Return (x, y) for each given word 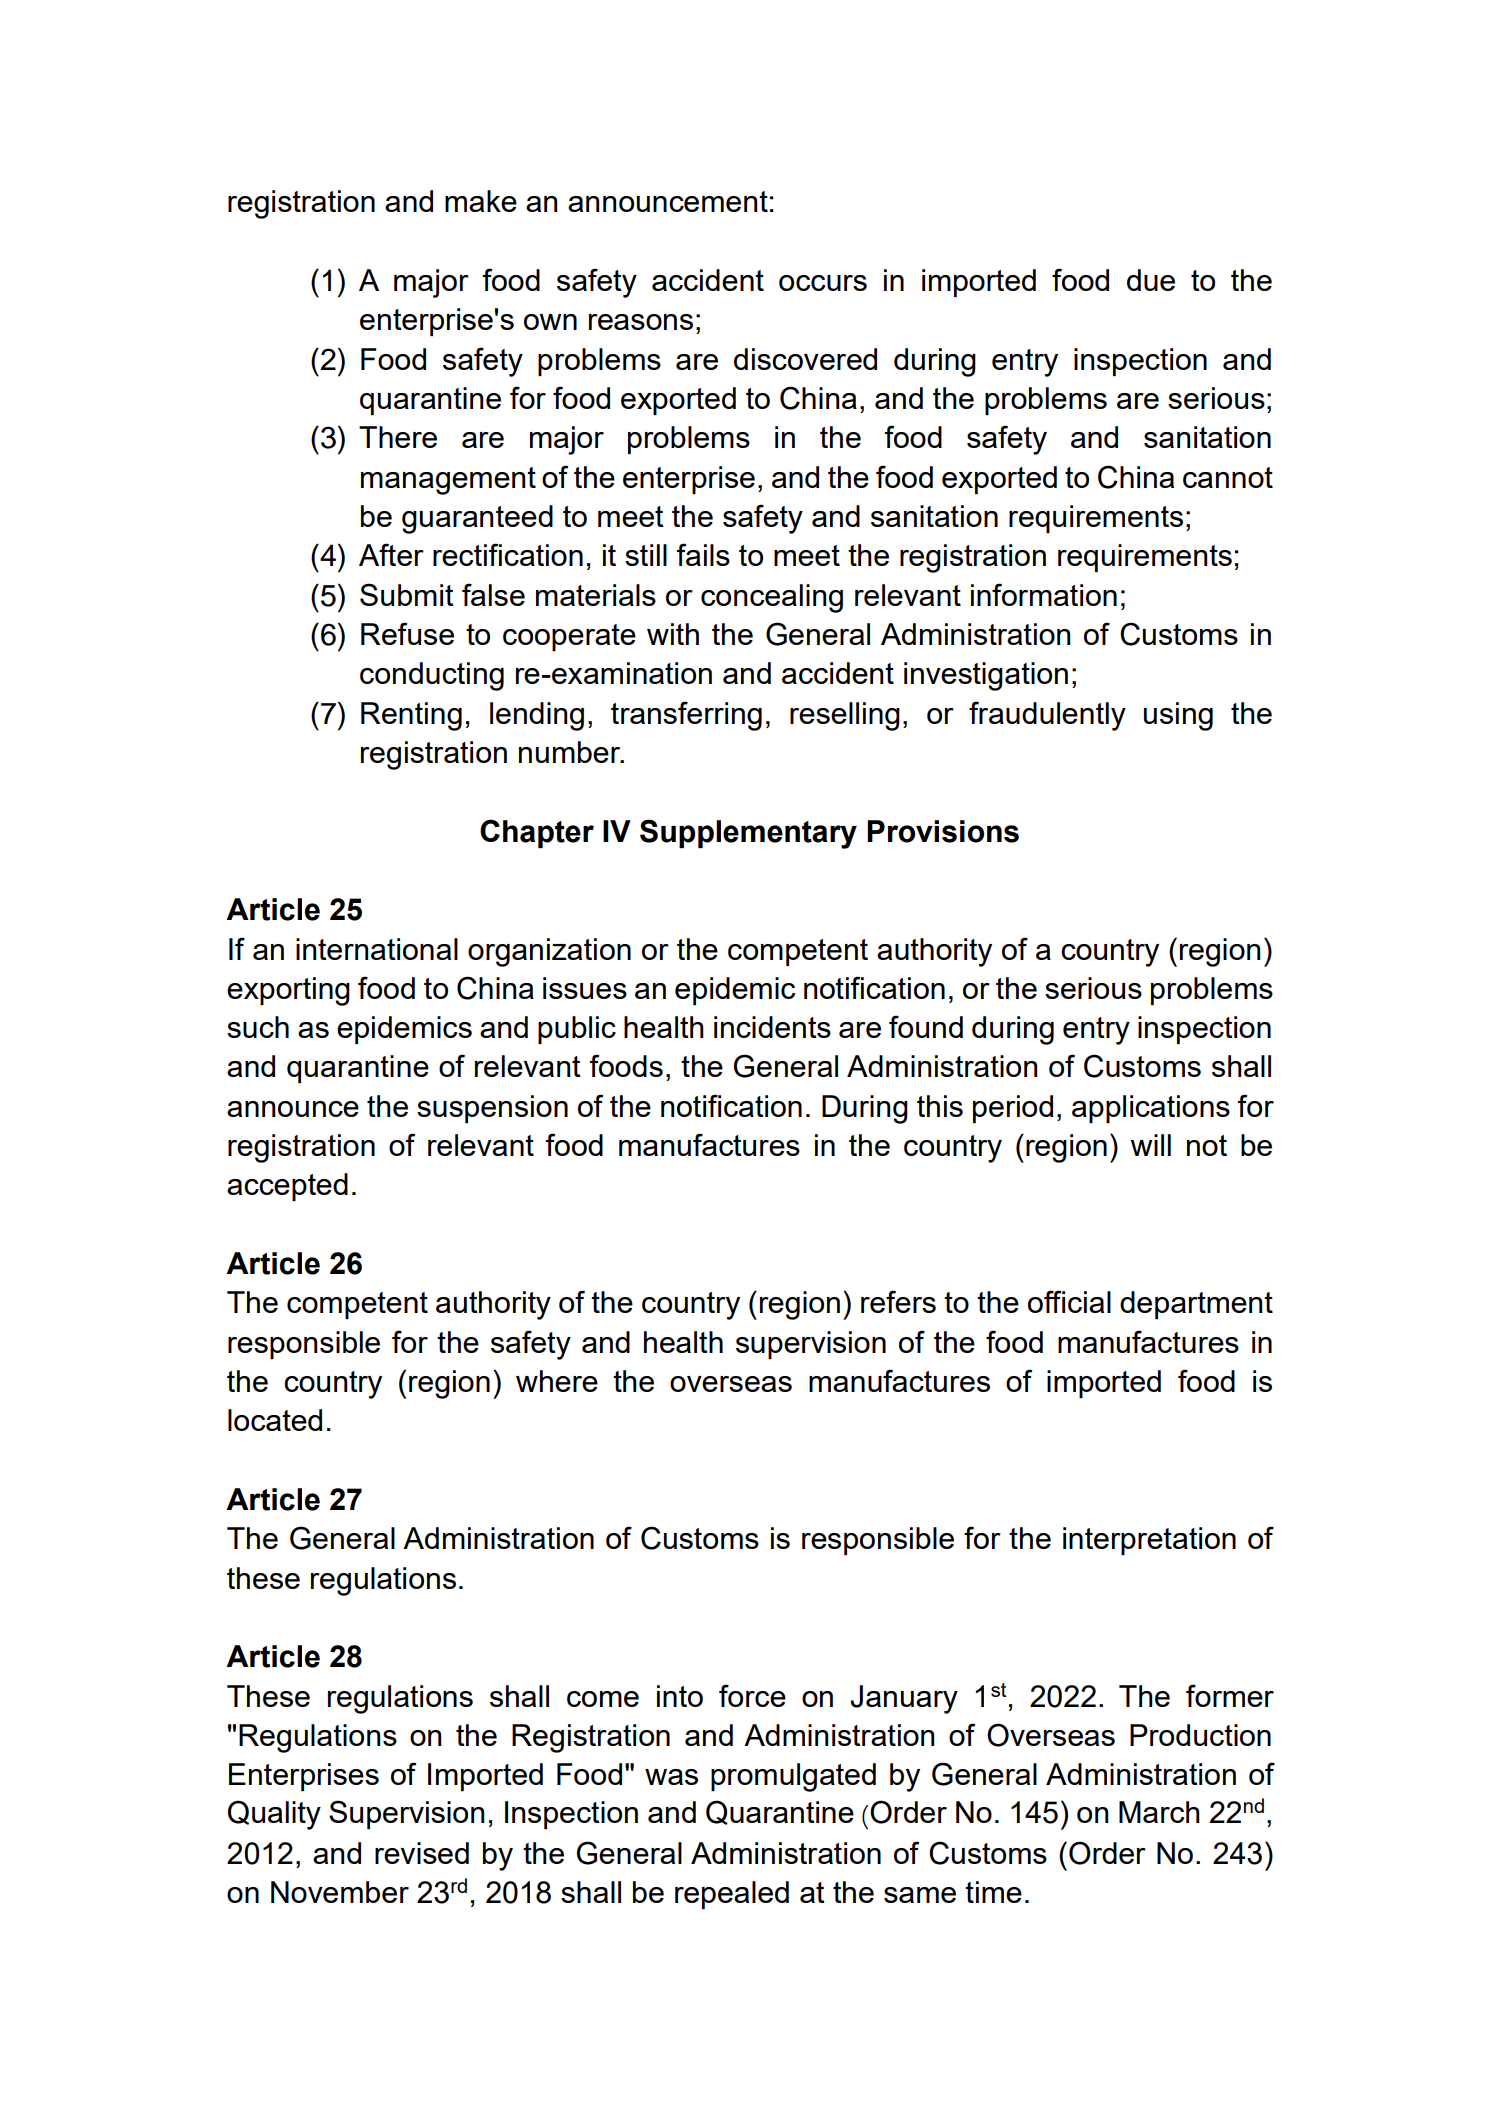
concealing (772, 598)
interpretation (1149, 1541)
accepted (287, 1187)
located (275, 1420)
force (752, 1695)
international (377, 949)
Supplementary (748, 834)
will (1150, 1145)
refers (898, 1301)
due (1151, 280)
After (391, 554)
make (481, 201)
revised (422, 1853)
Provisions (943, 831)
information (1044, 594)
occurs (823, 283)
